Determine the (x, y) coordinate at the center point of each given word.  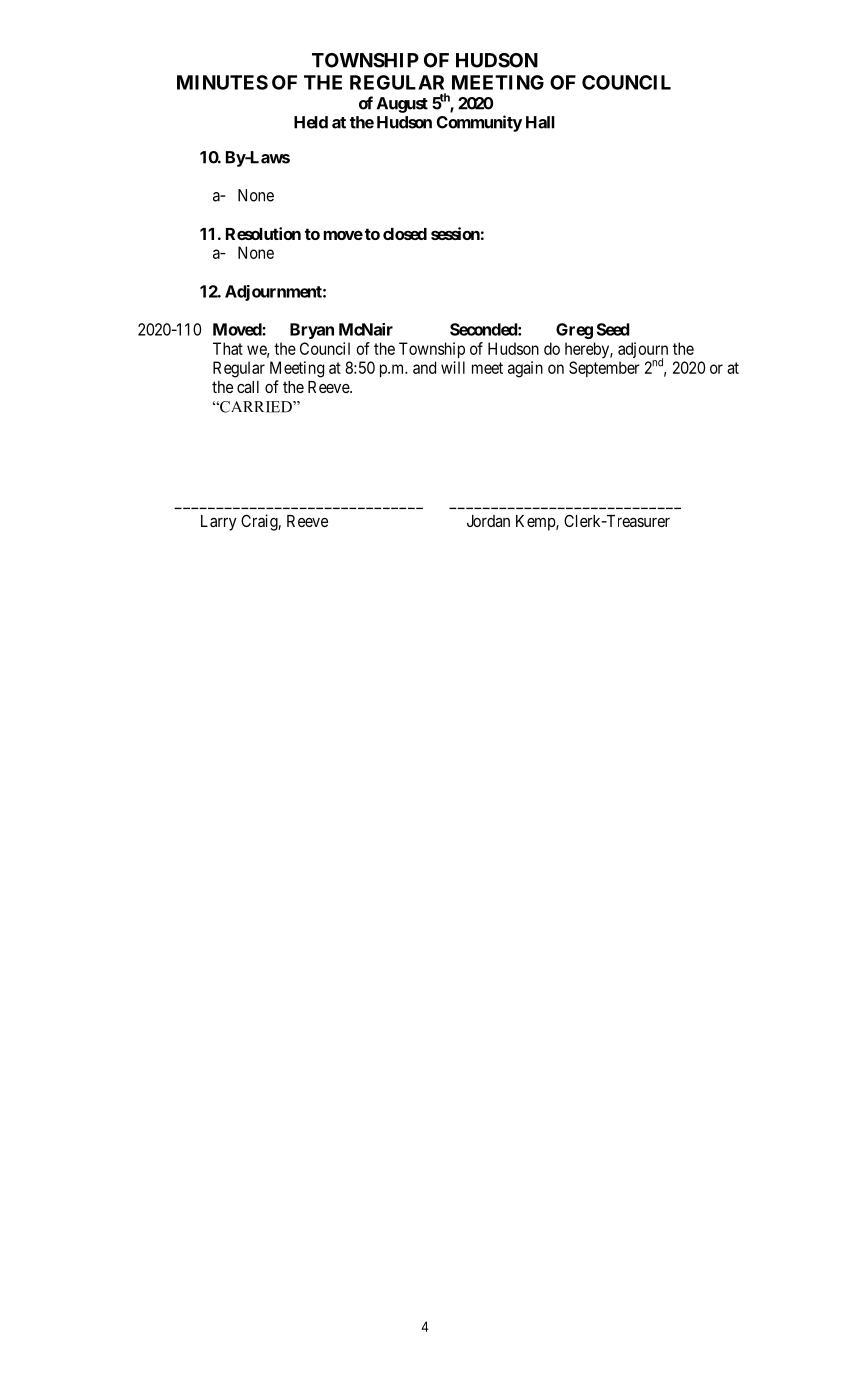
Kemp (536, 523)
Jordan (488, 521)
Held (311, 122)
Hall (540, 122)
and (424, 367)
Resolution (263, 233)
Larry (219, 523)
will (453, 367)
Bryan (312, 331)
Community (479, 123)
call (248, 387)
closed (405, 234)
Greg (574, 331)
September (604, 369)
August (402, 105)
